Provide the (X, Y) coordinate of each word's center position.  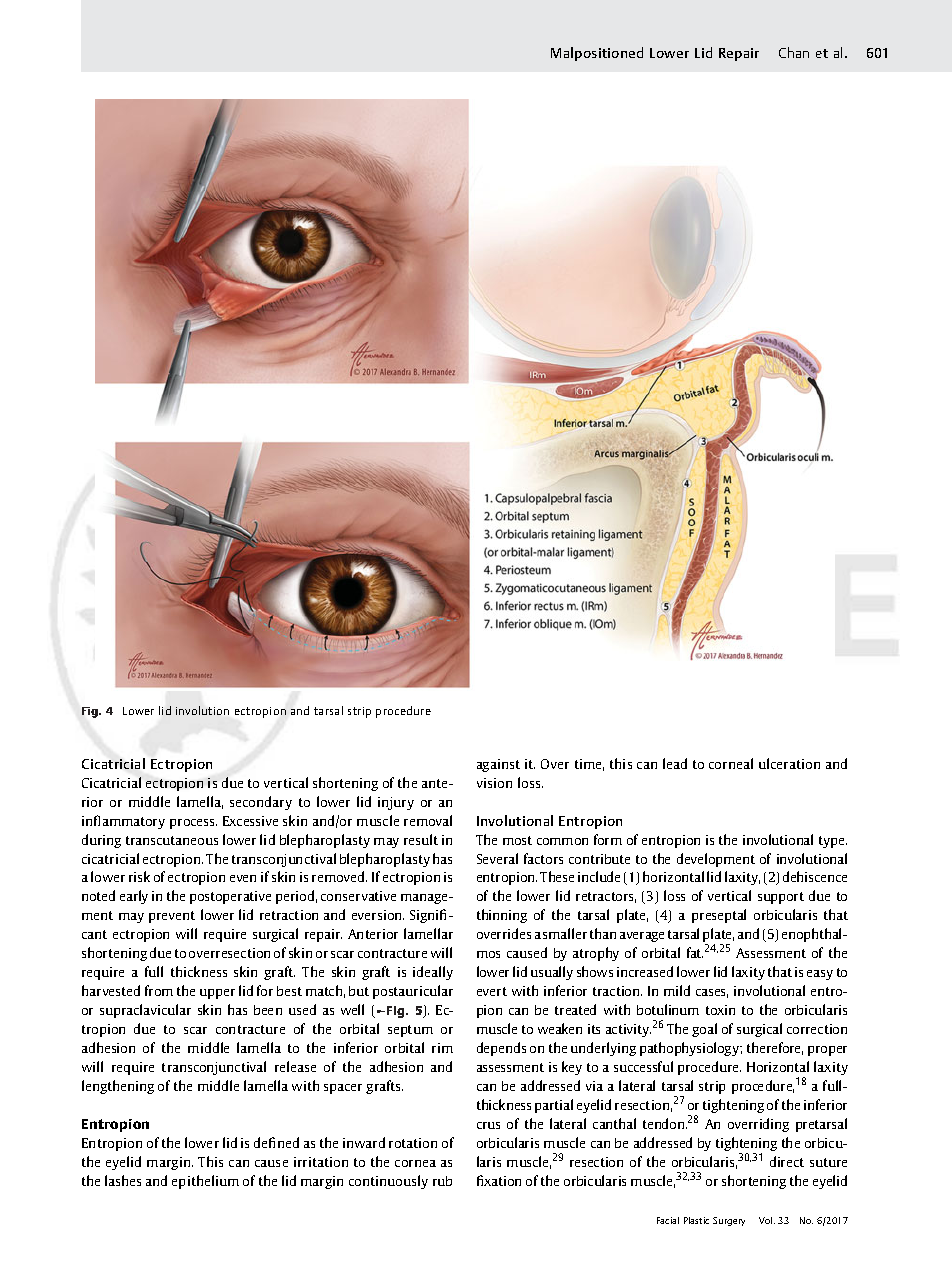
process (193, 824)
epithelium (205, 1182)
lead (675, 763)
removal (428, 820)
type (833, 842)
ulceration (789, 763)
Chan (794, 52)
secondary (261, 803)
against (498, 765)
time (589, 765)
